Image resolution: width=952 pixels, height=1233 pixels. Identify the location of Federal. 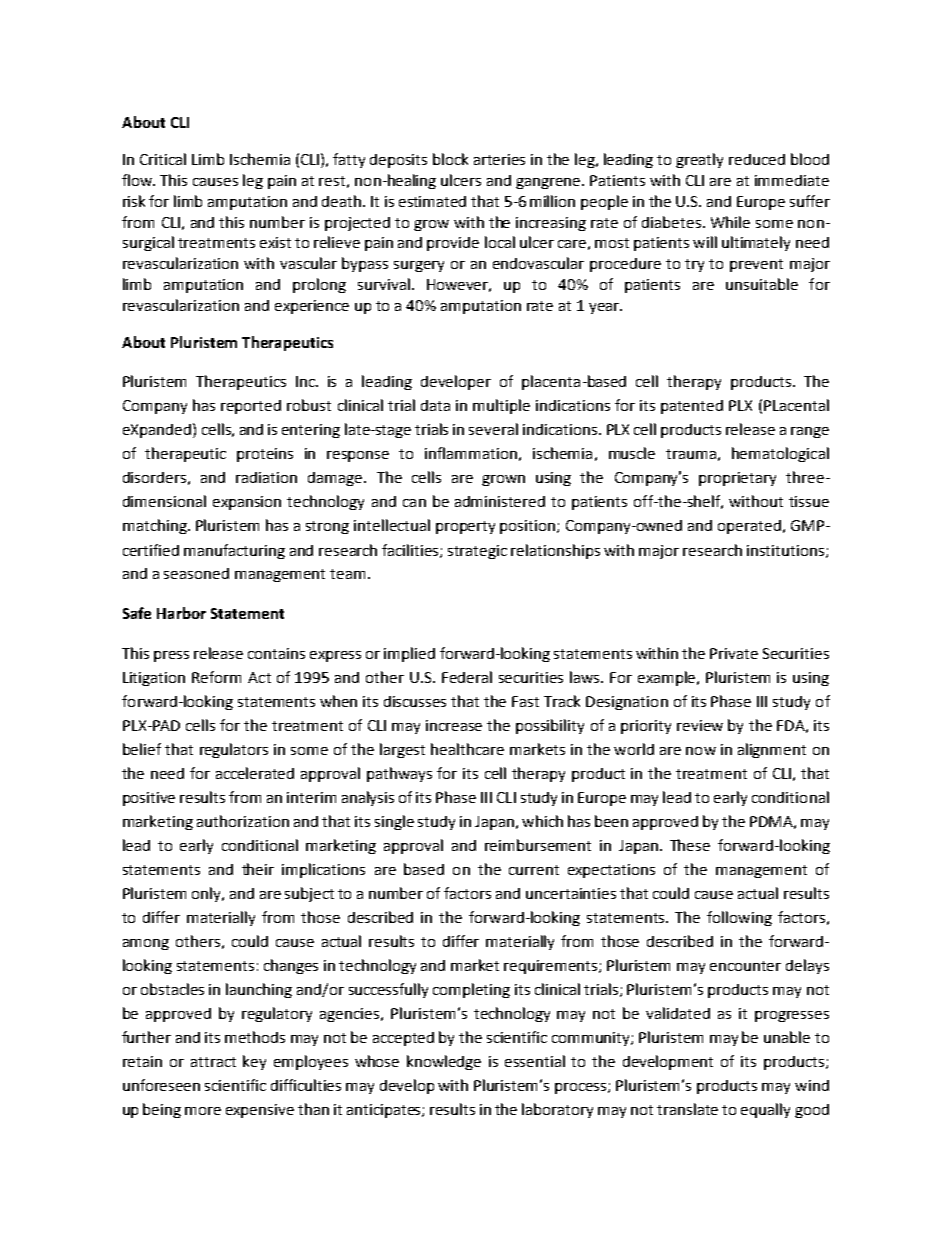
(467, 677).
